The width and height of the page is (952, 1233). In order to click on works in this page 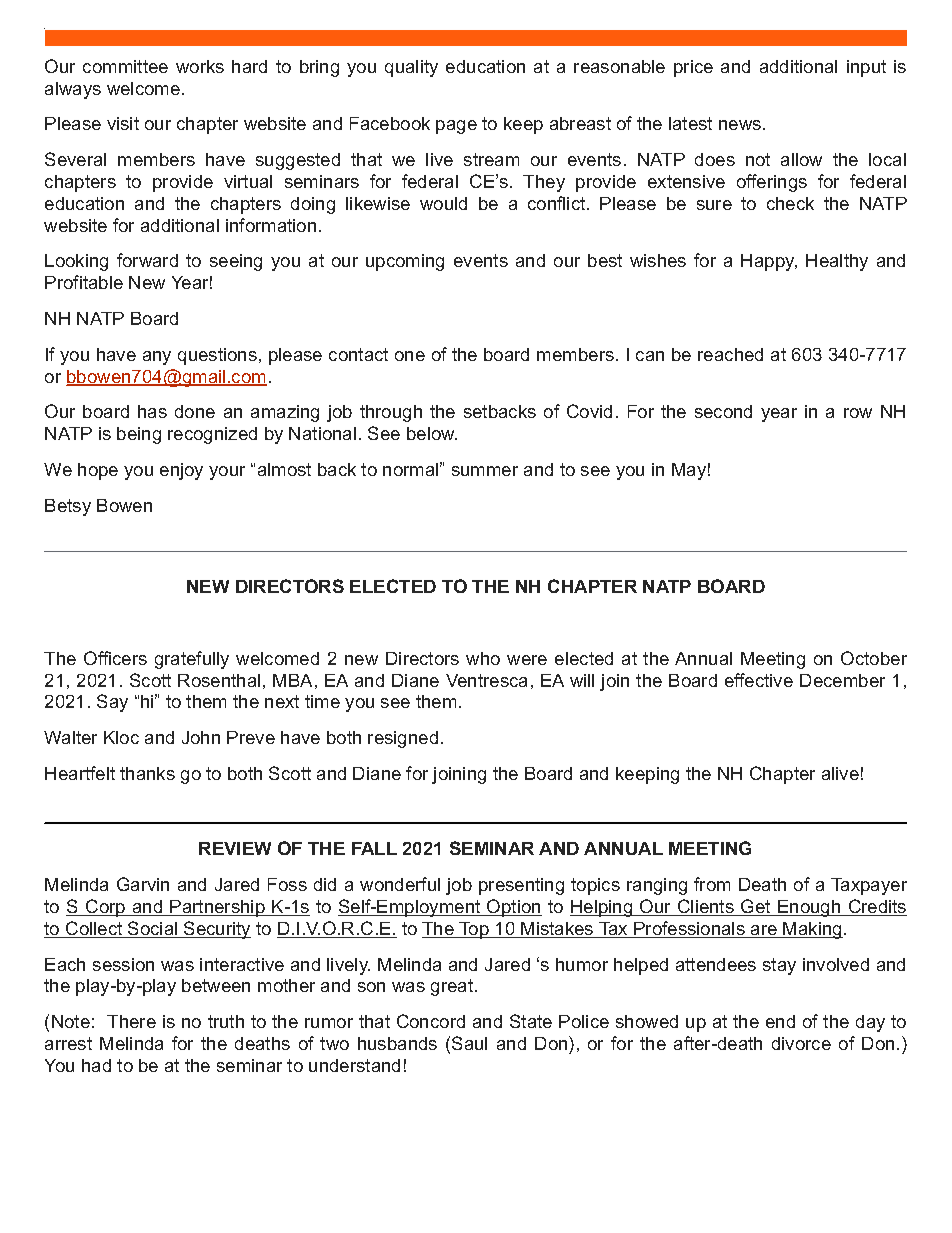, I will do `click(200, 66)`.
